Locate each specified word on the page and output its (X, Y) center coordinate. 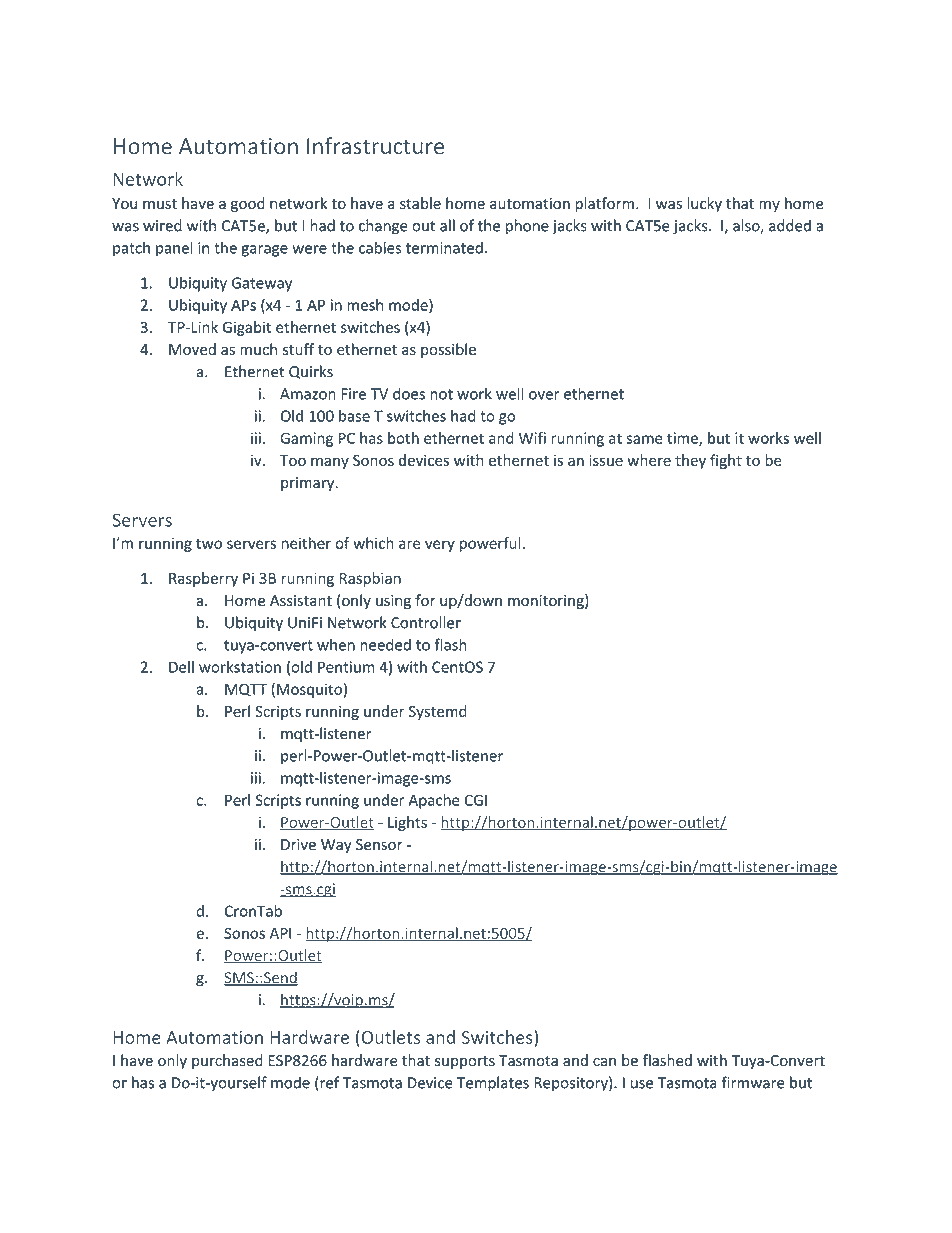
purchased (227, 1061)
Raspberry (203, 579)
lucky (704, 204)
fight (726, 461)
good (248, 204)
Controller (426, 622)
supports (465, 1062)
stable (420, 203)
